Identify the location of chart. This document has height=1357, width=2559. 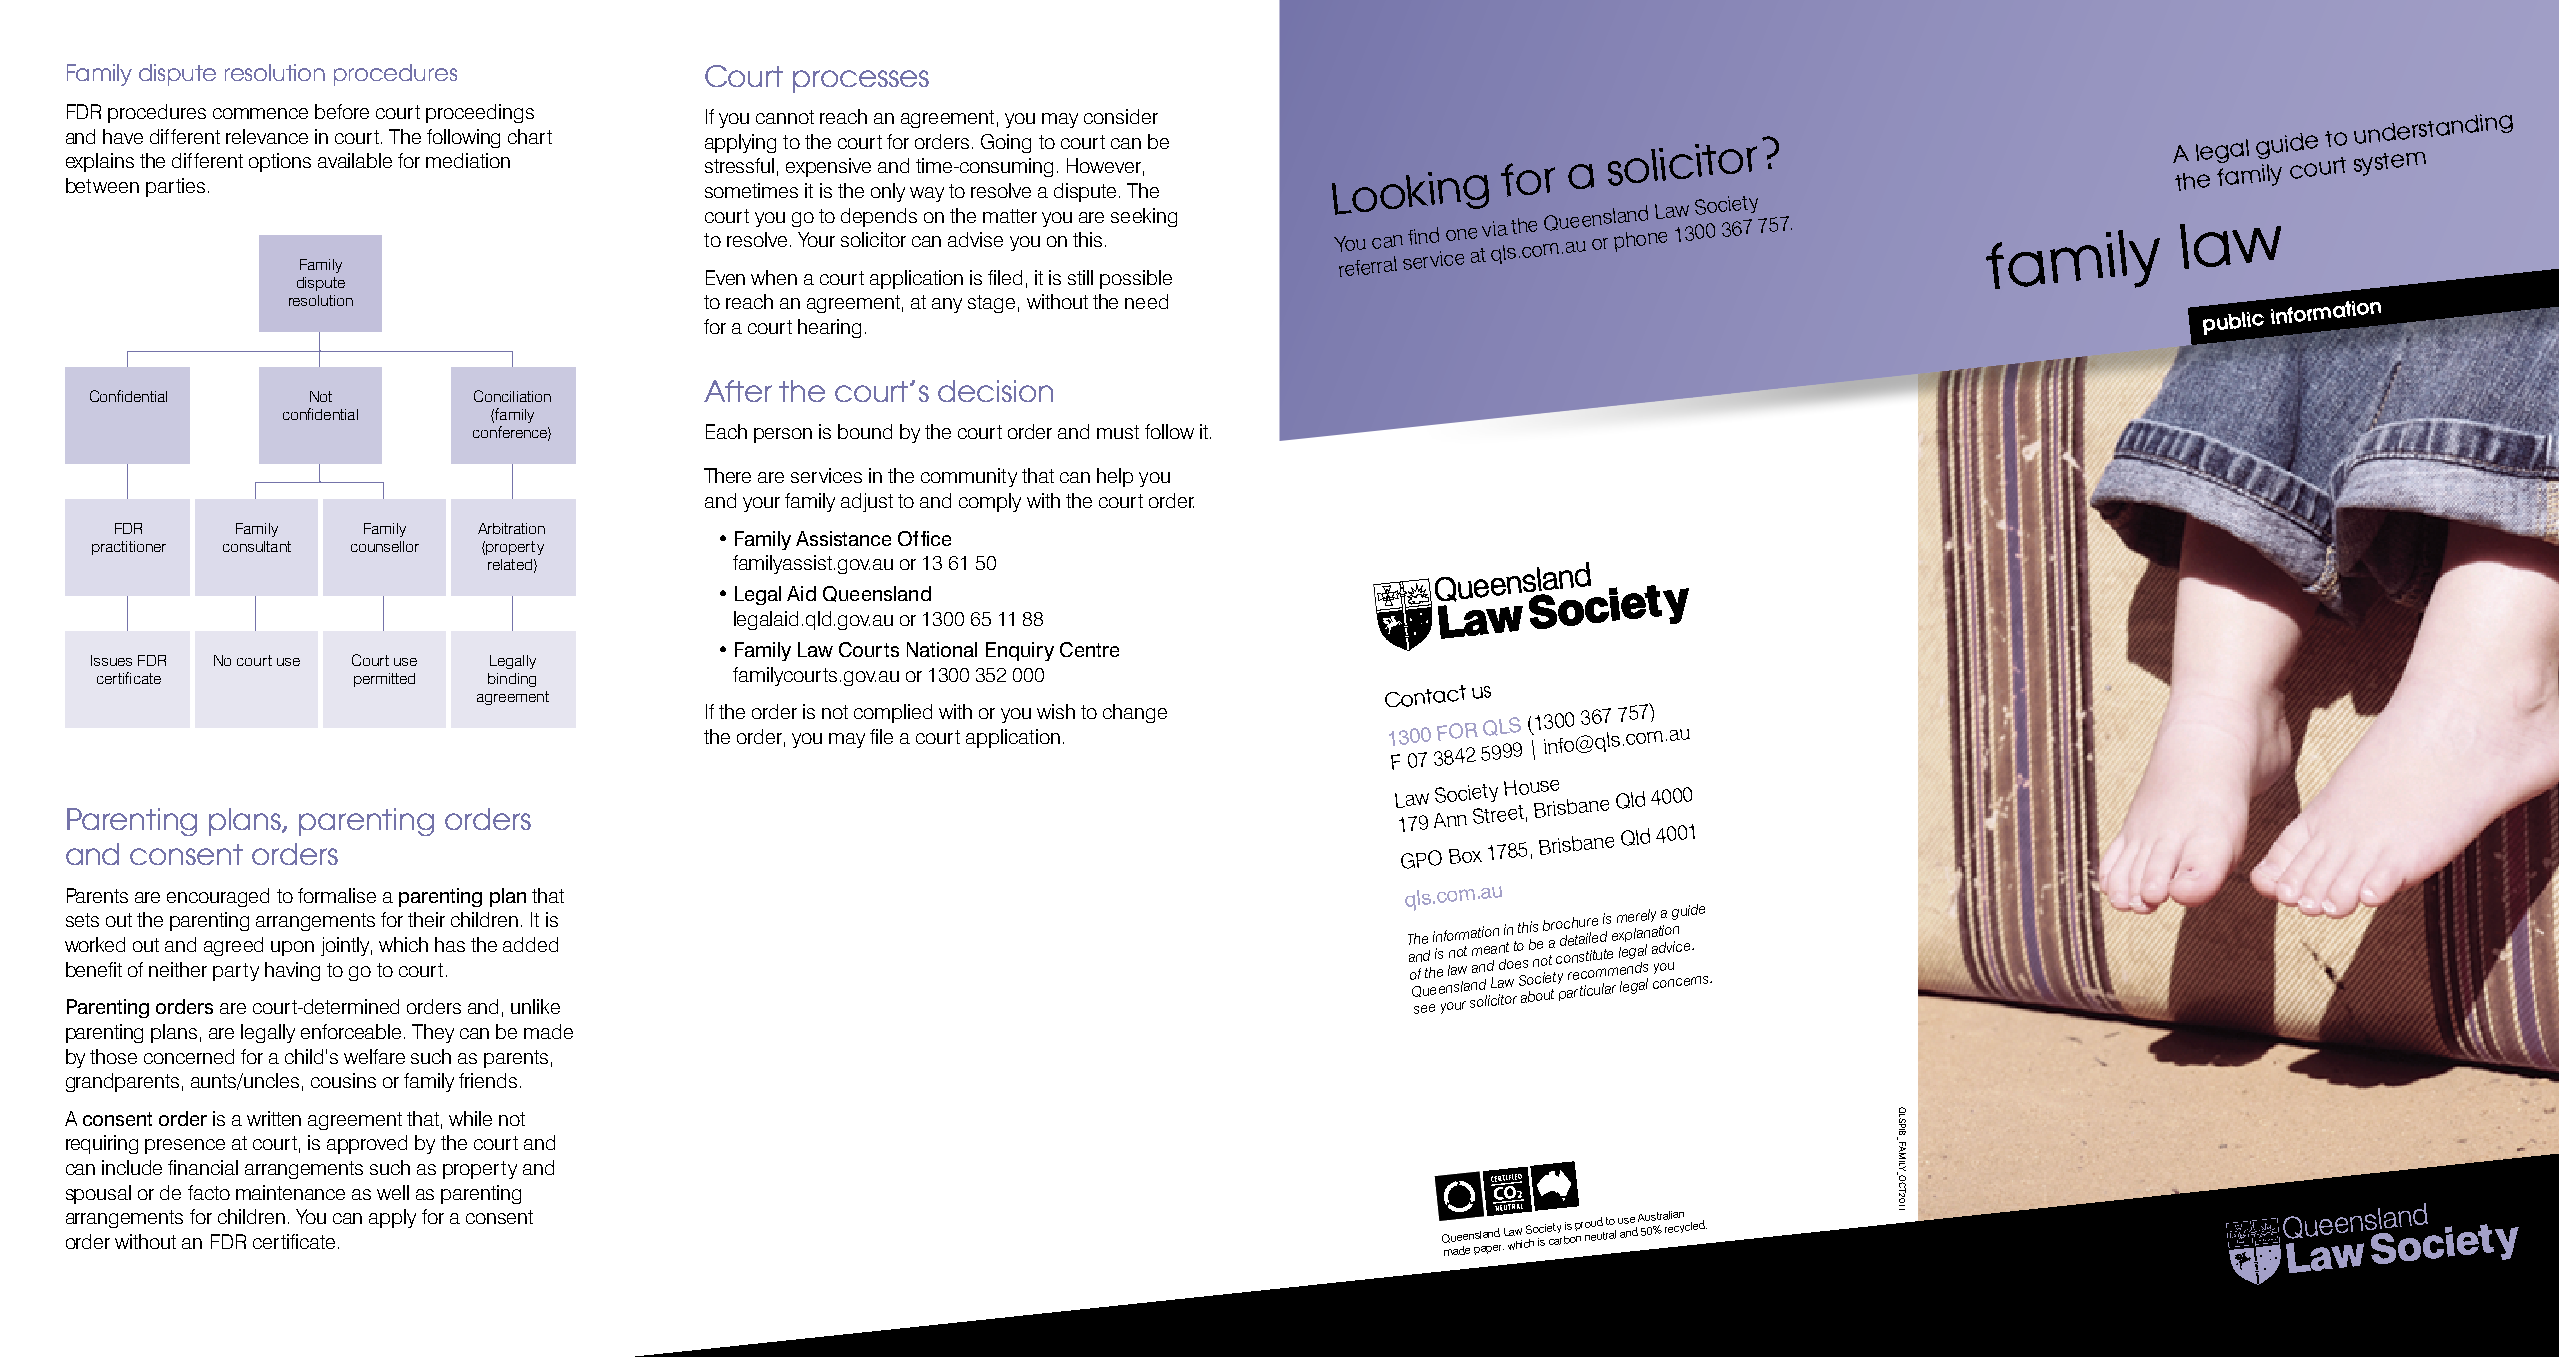
(530, 136).
